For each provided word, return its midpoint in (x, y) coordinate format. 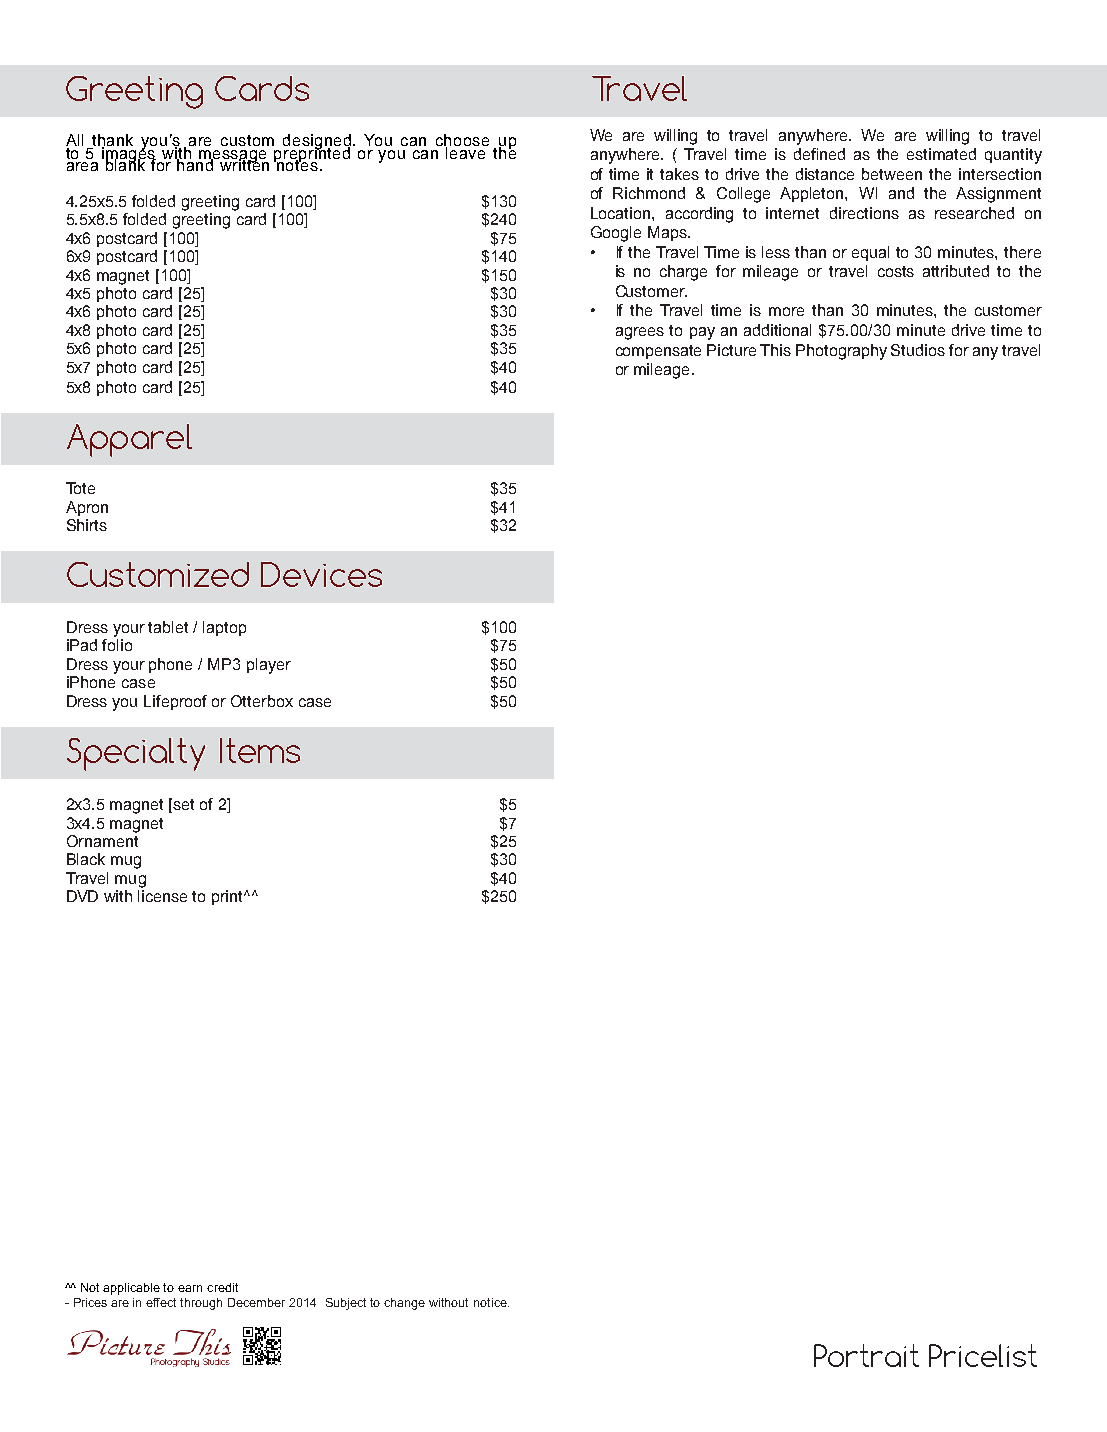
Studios (918, 350)
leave (466, 152)
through (201, 1304)
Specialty (136, 754)
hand (196, 164)
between (892, 174)
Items (260, 750)
